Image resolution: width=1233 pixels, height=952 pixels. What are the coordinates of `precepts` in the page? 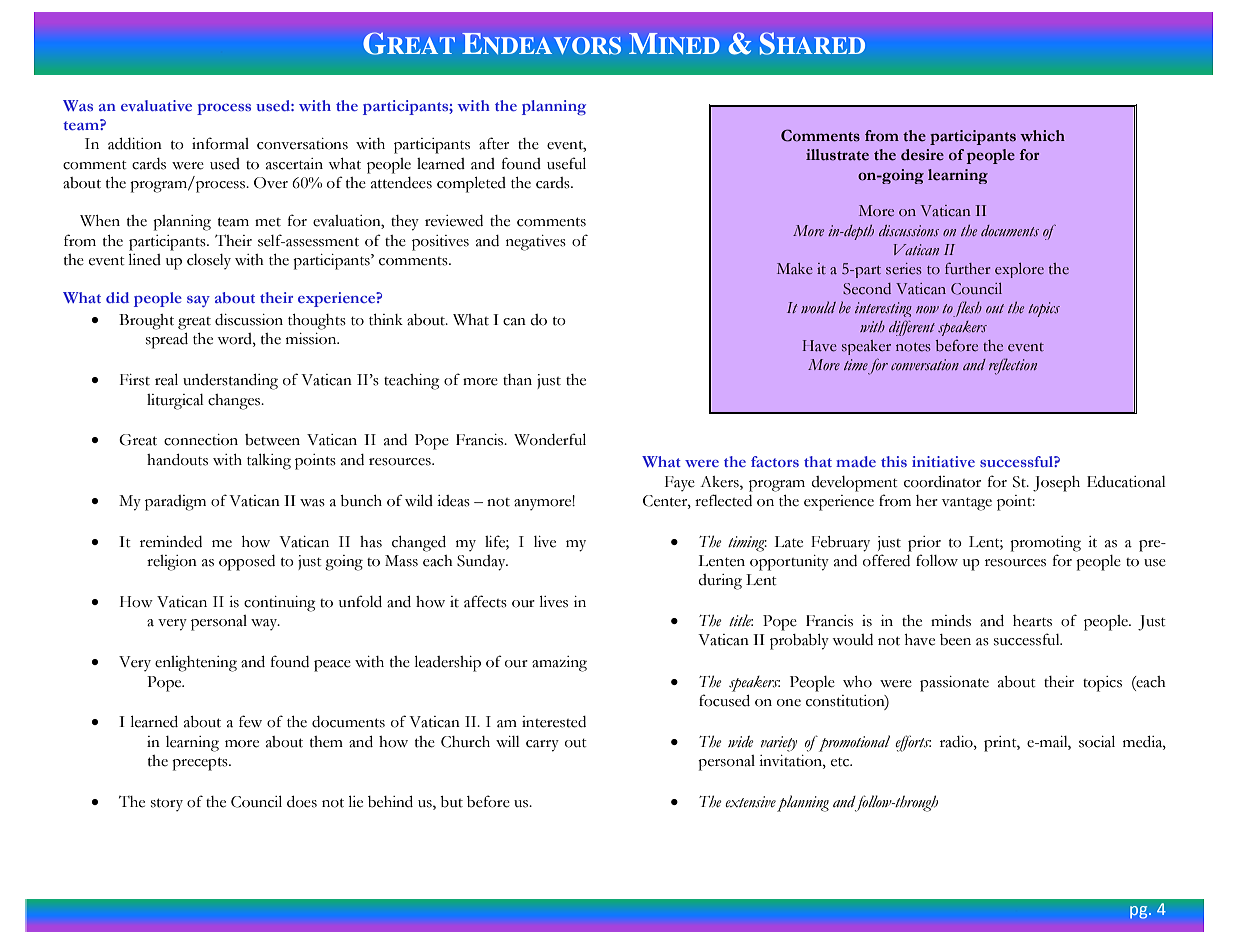 It's located at (201, 764).
